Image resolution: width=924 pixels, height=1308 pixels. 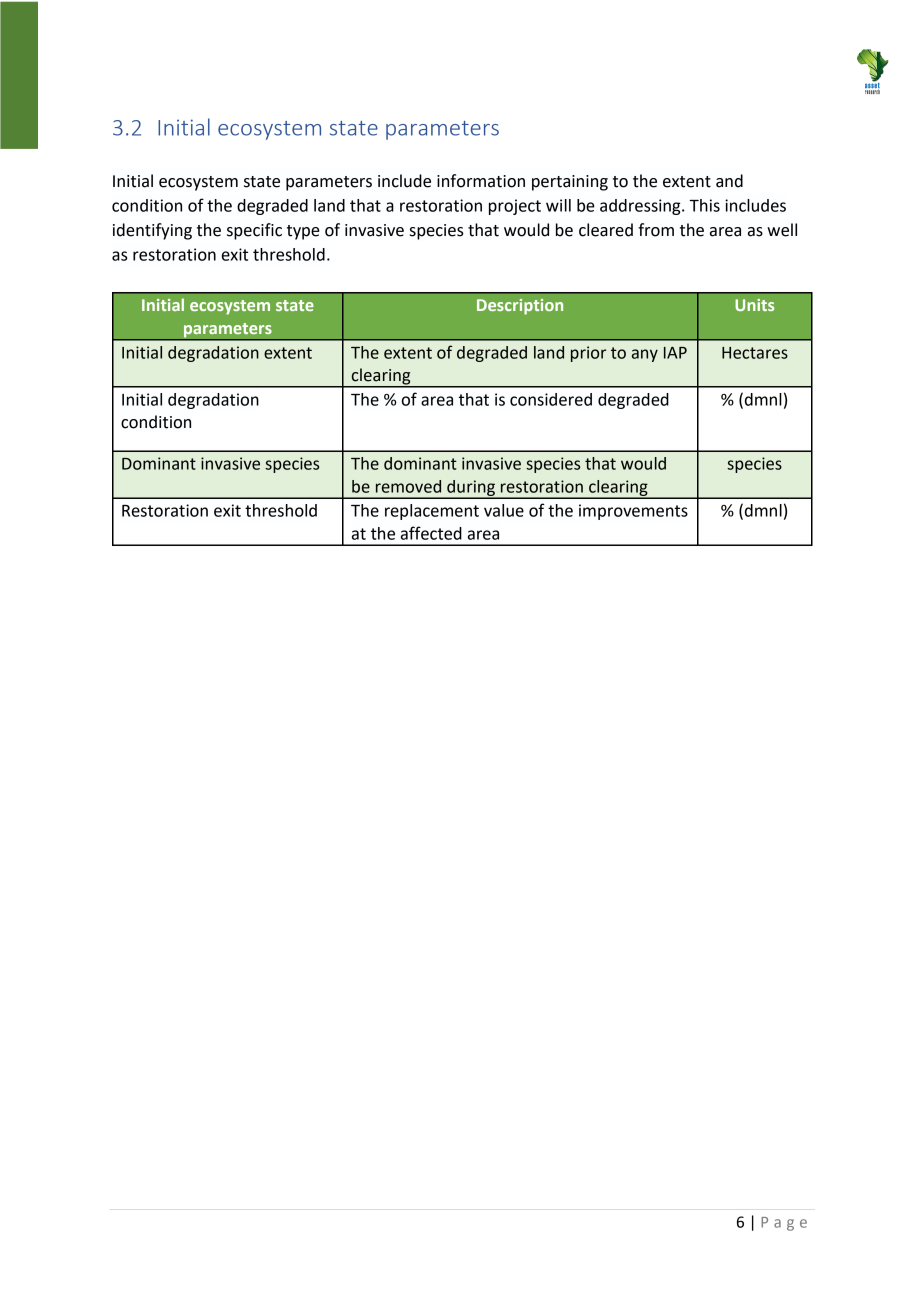 I want to click on removed, so click(x=408, y=486).
